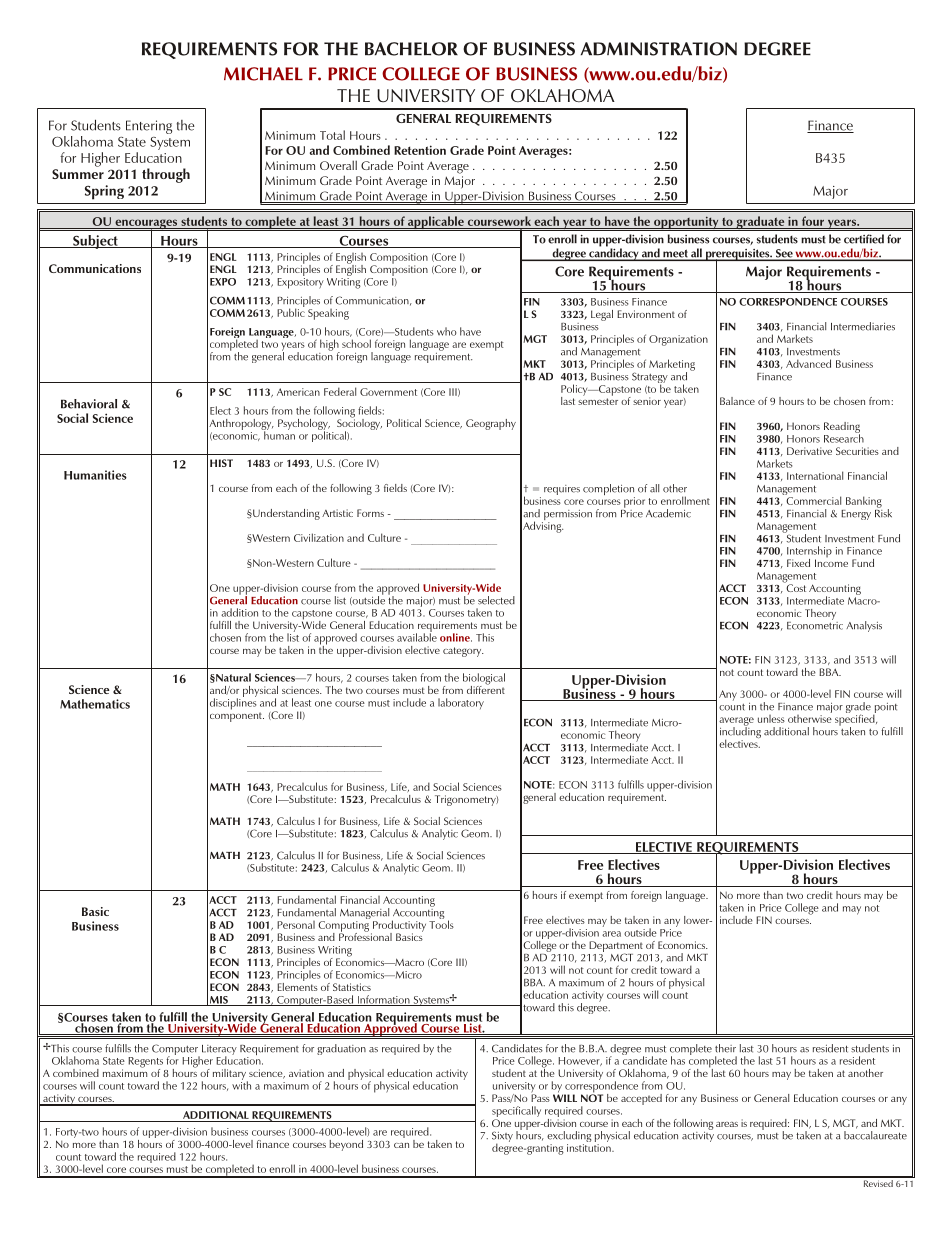 This screenshot has height=1233, width=952. Describe the element at coordinates (219, 1073) in the screenshot. I see `mil` at that location.
